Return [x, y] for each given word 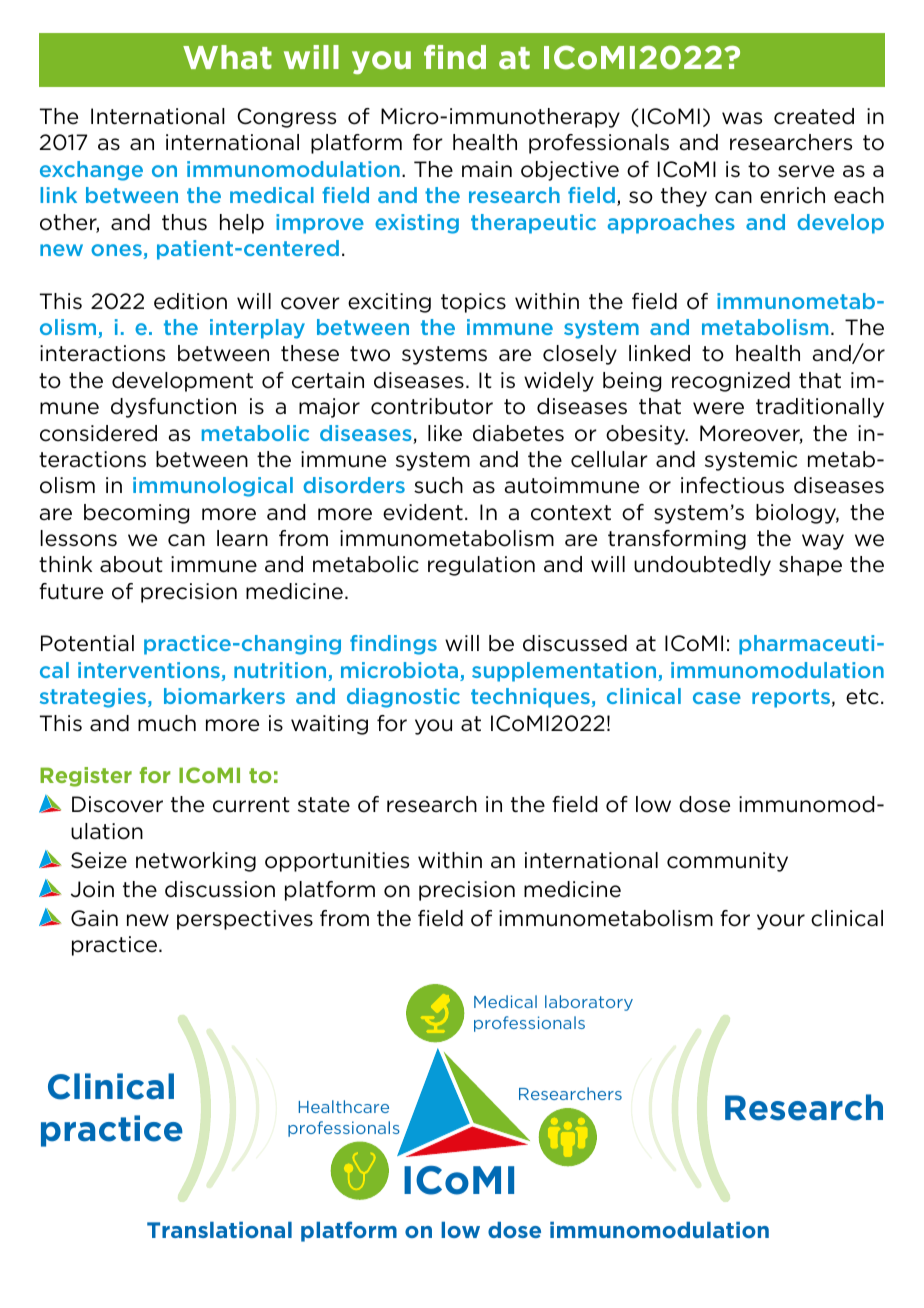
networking [196, 862]
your [781, 922]
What [227, 57]
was [742, 118]
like [445, 433]
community [727, 862]
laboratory [589, 1003]
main [487, 169]
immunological [213, 487]
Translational [219, 1230]
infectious [732, 485]
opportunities [337, 862]
